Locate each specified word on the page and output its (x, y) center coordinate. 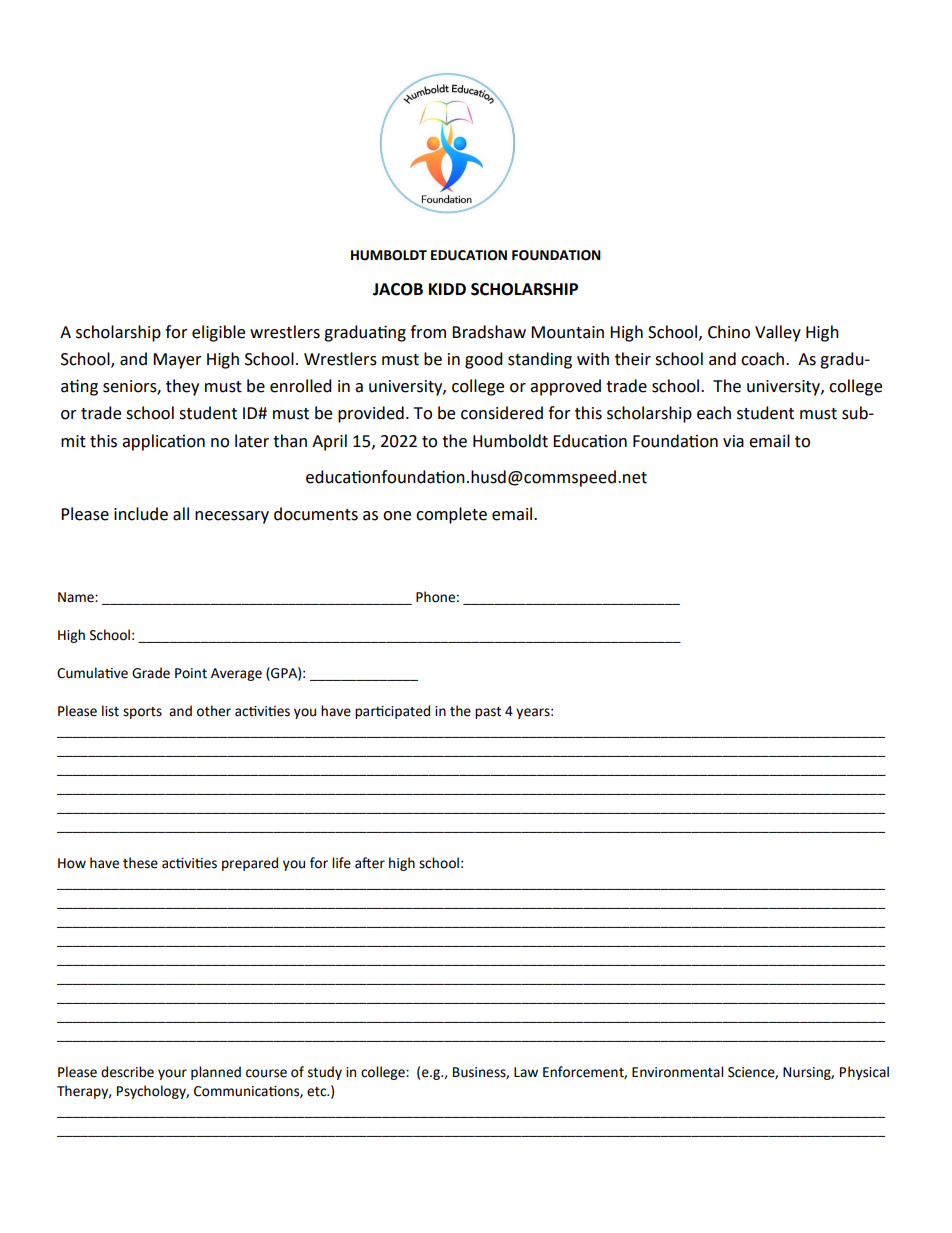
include (141, 514)
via (733, 441)
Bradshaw (489, 332)
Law (526, 1072)
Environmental (677, 1072)
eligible (218, 333)
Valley (778, 333)
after (370, 863)
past (488, 713)
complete (451, 515)
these (140, 863)
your (172, 1074)
